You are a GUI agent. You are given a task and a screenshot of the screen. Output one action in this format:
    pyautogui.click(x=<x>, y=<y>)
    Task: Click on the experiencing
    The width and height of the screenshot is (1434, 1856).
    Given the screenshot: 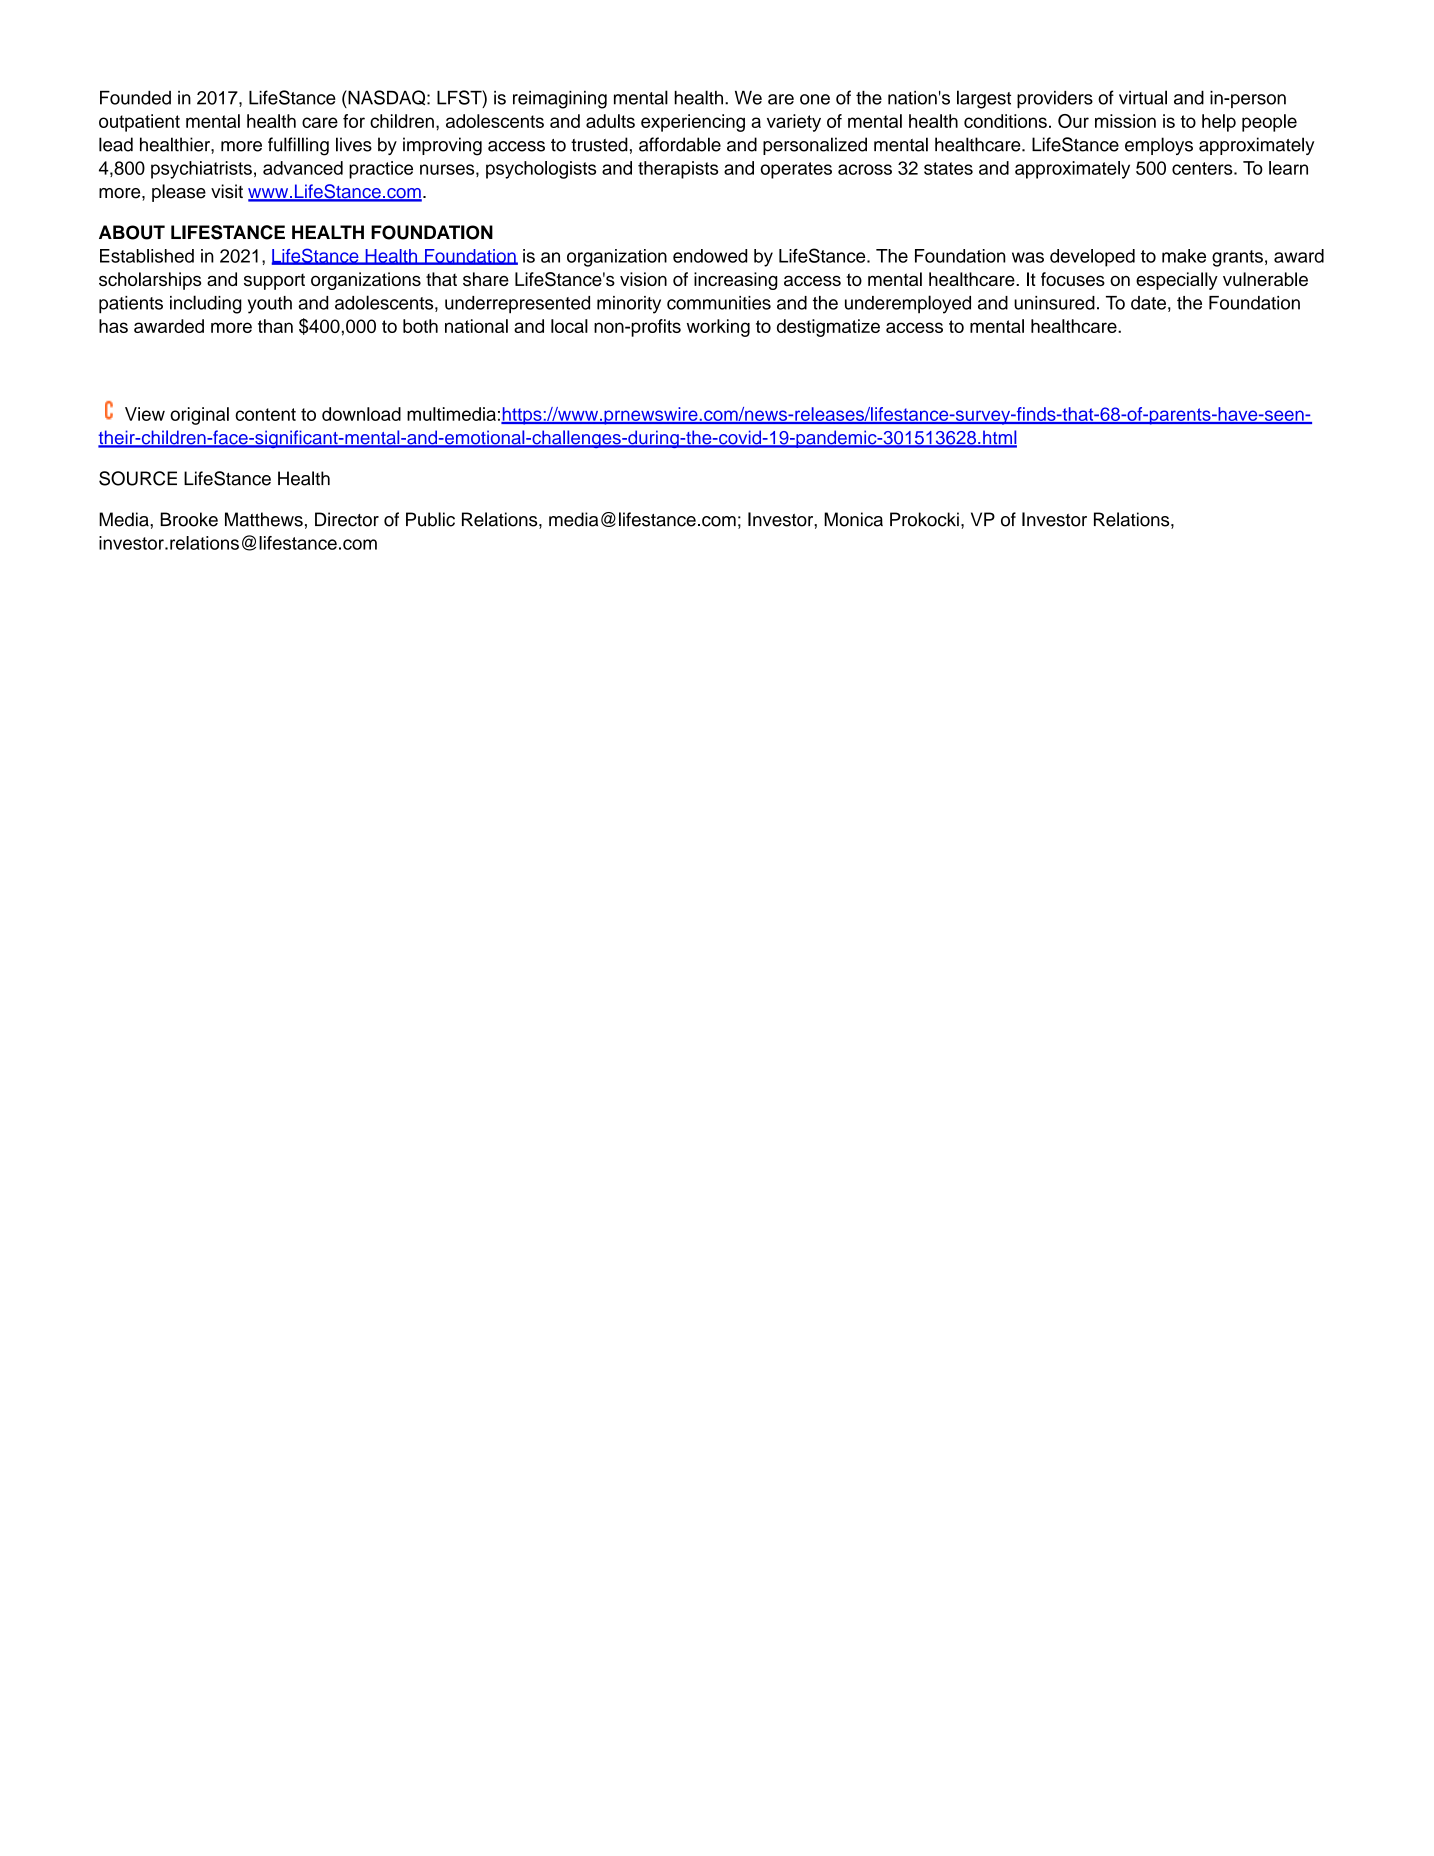 What is the action you would take?
    pyautogui.click(x=693, y=123)
